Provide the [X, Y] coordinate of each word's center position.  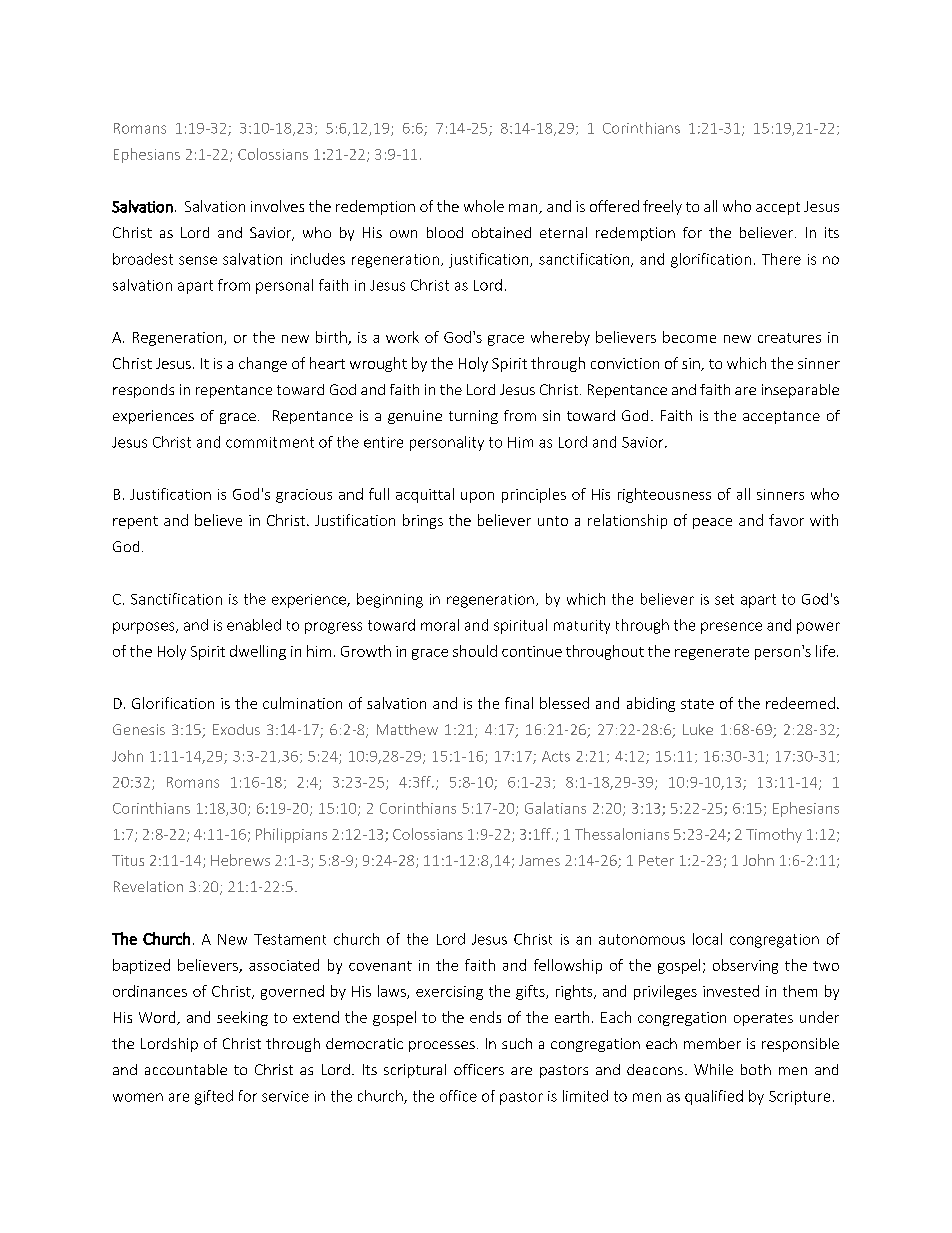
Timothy [774, 835]
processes [442, 1046]
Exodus [236, 729]
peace [712, 523]
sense [198, 260]
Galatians [555, 808]
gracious [304, 496]
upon [477, 497]
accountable [186, 1069]
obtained [501, 232]
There [781, 259]
